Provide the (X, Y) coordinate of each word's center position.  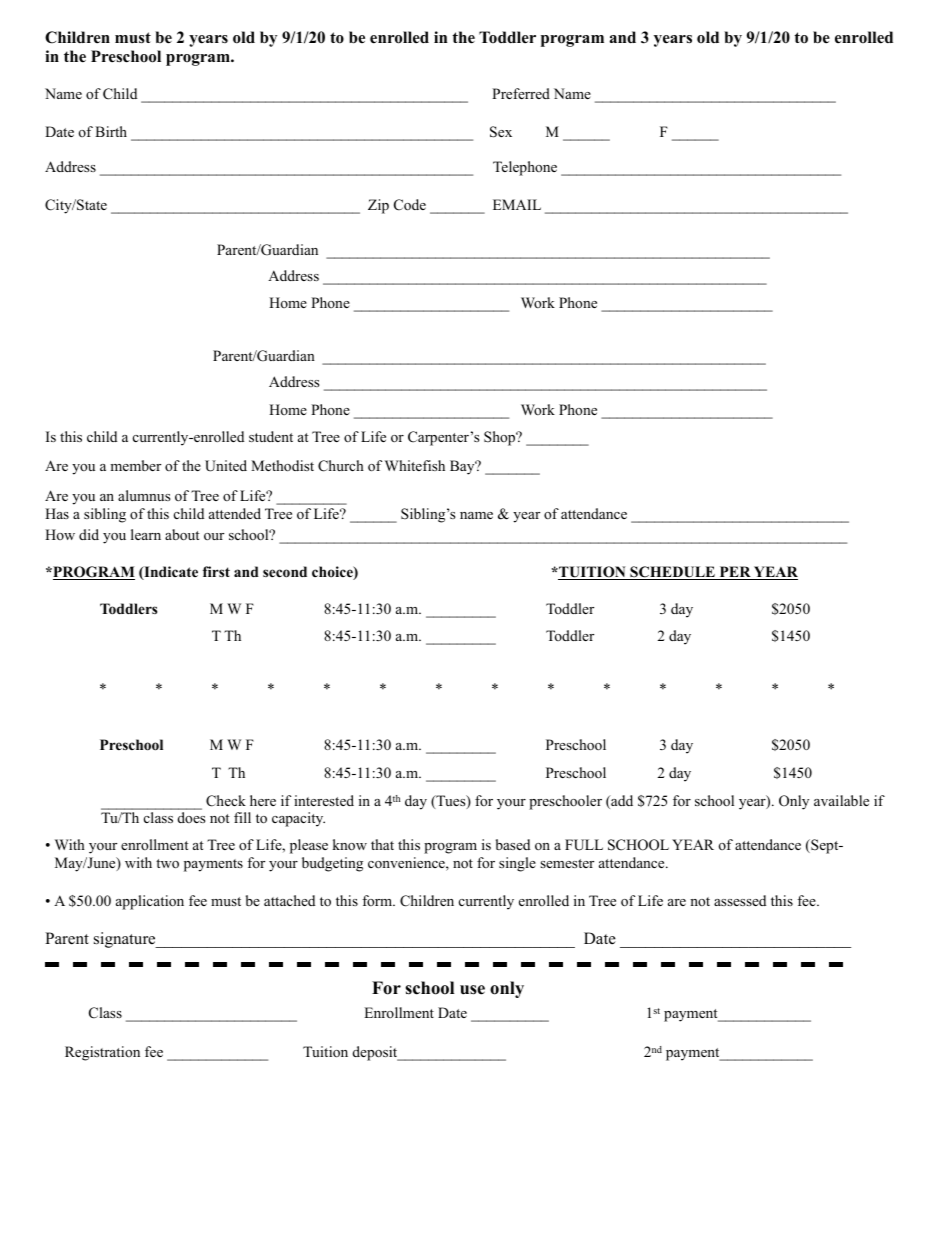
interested (324, 800)
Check (226, 801)
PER (735, 573)
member (135, 465)
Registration (102, 1053)
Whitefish (415, 465)
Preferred (521, 93)
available (841, 800)
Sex (501, 132)
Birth (111, 131)
